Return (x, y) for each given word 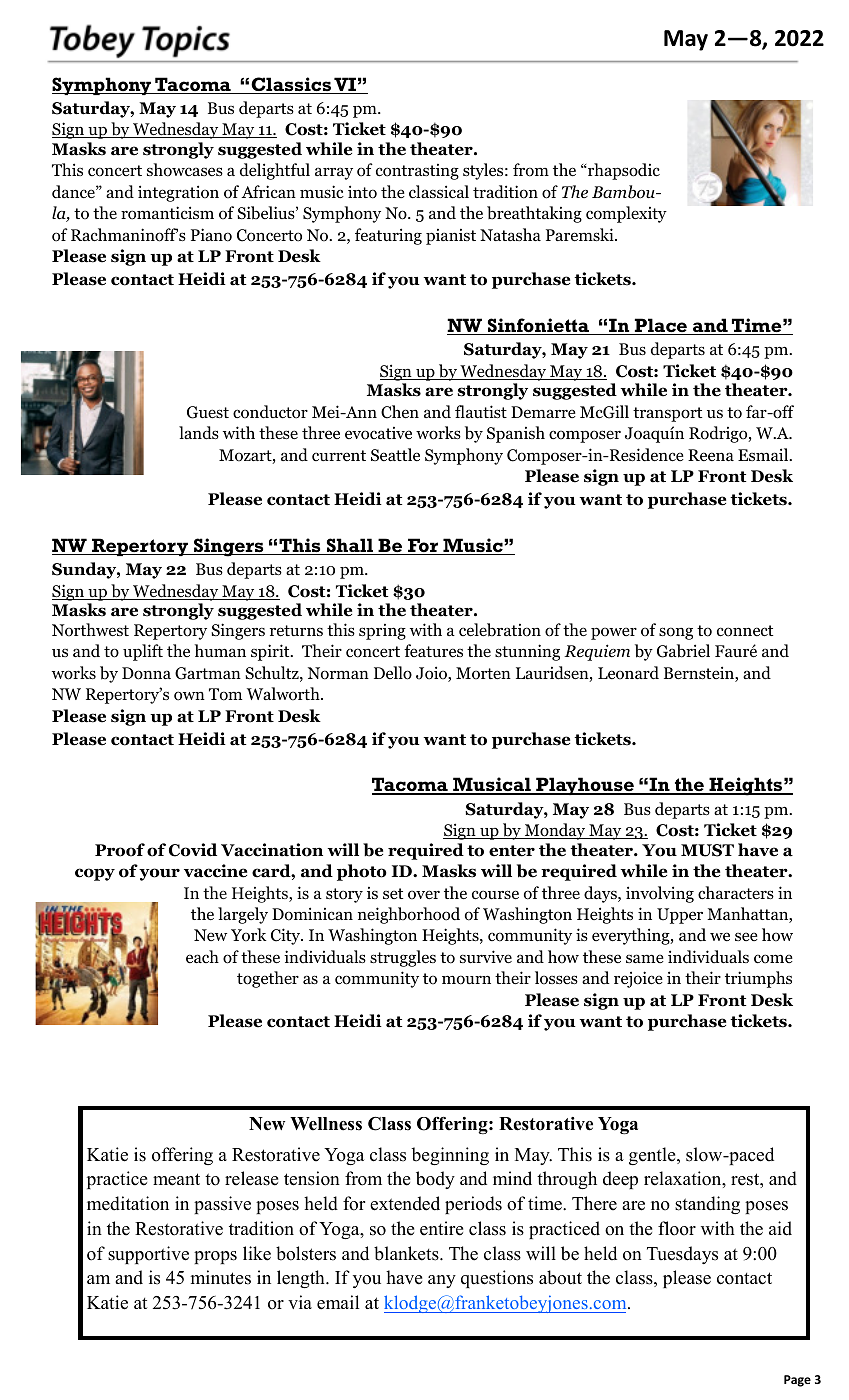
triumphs (758, 979)
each (202, 956)
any (442, 1281)
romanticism (167, 213)
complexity (626, 214)
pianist (451, 237)
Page (797, 1381)
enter (512, 851)
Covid (193, 850)
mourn (466, 980)
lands (199, 433)
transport (667, 414)
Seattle (395, 454)
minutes (220, 1277)
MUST (707, 850)
